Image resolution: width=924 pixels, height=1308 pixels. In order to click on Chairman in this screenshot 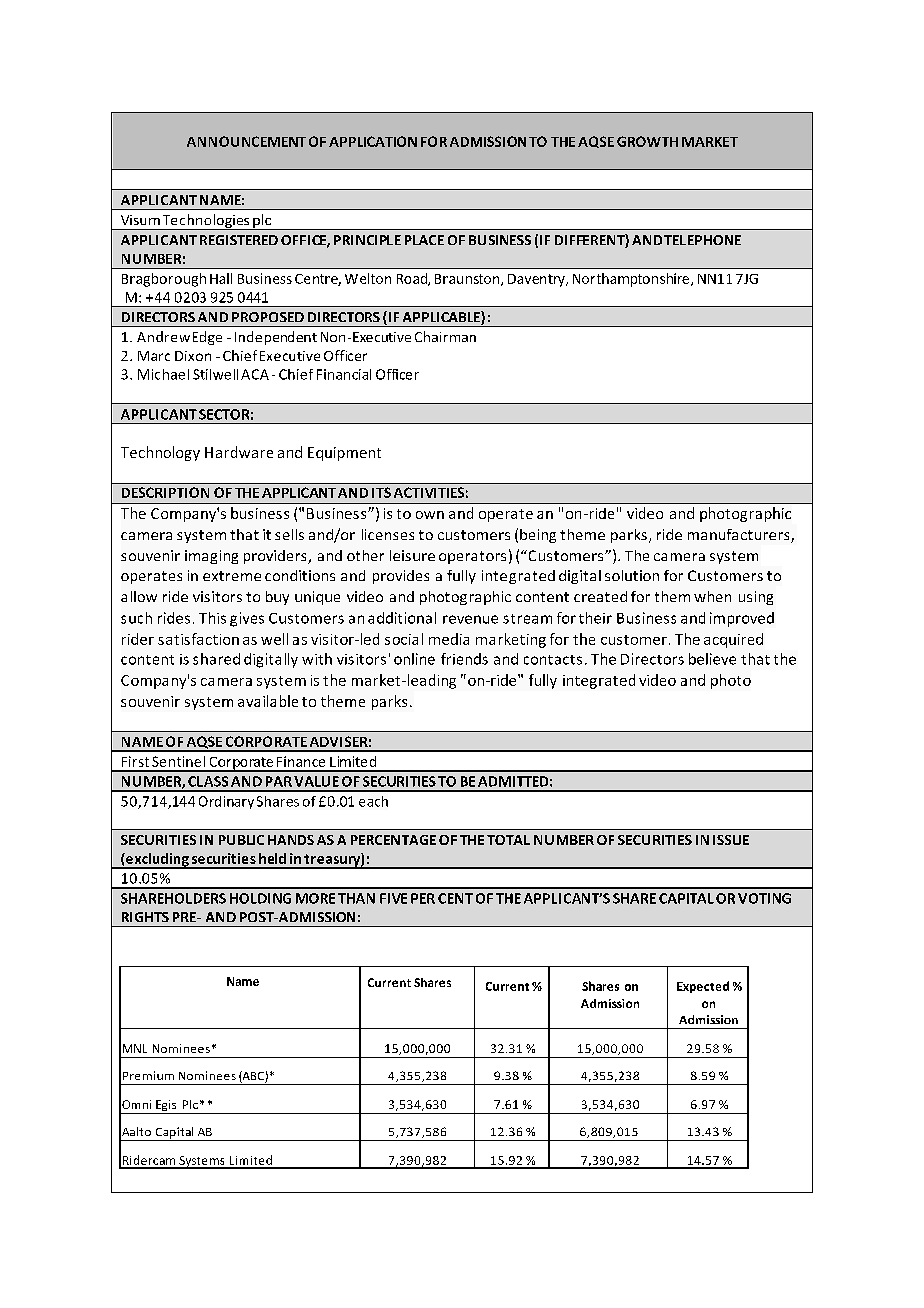, I will do `click(445, 336)`.
